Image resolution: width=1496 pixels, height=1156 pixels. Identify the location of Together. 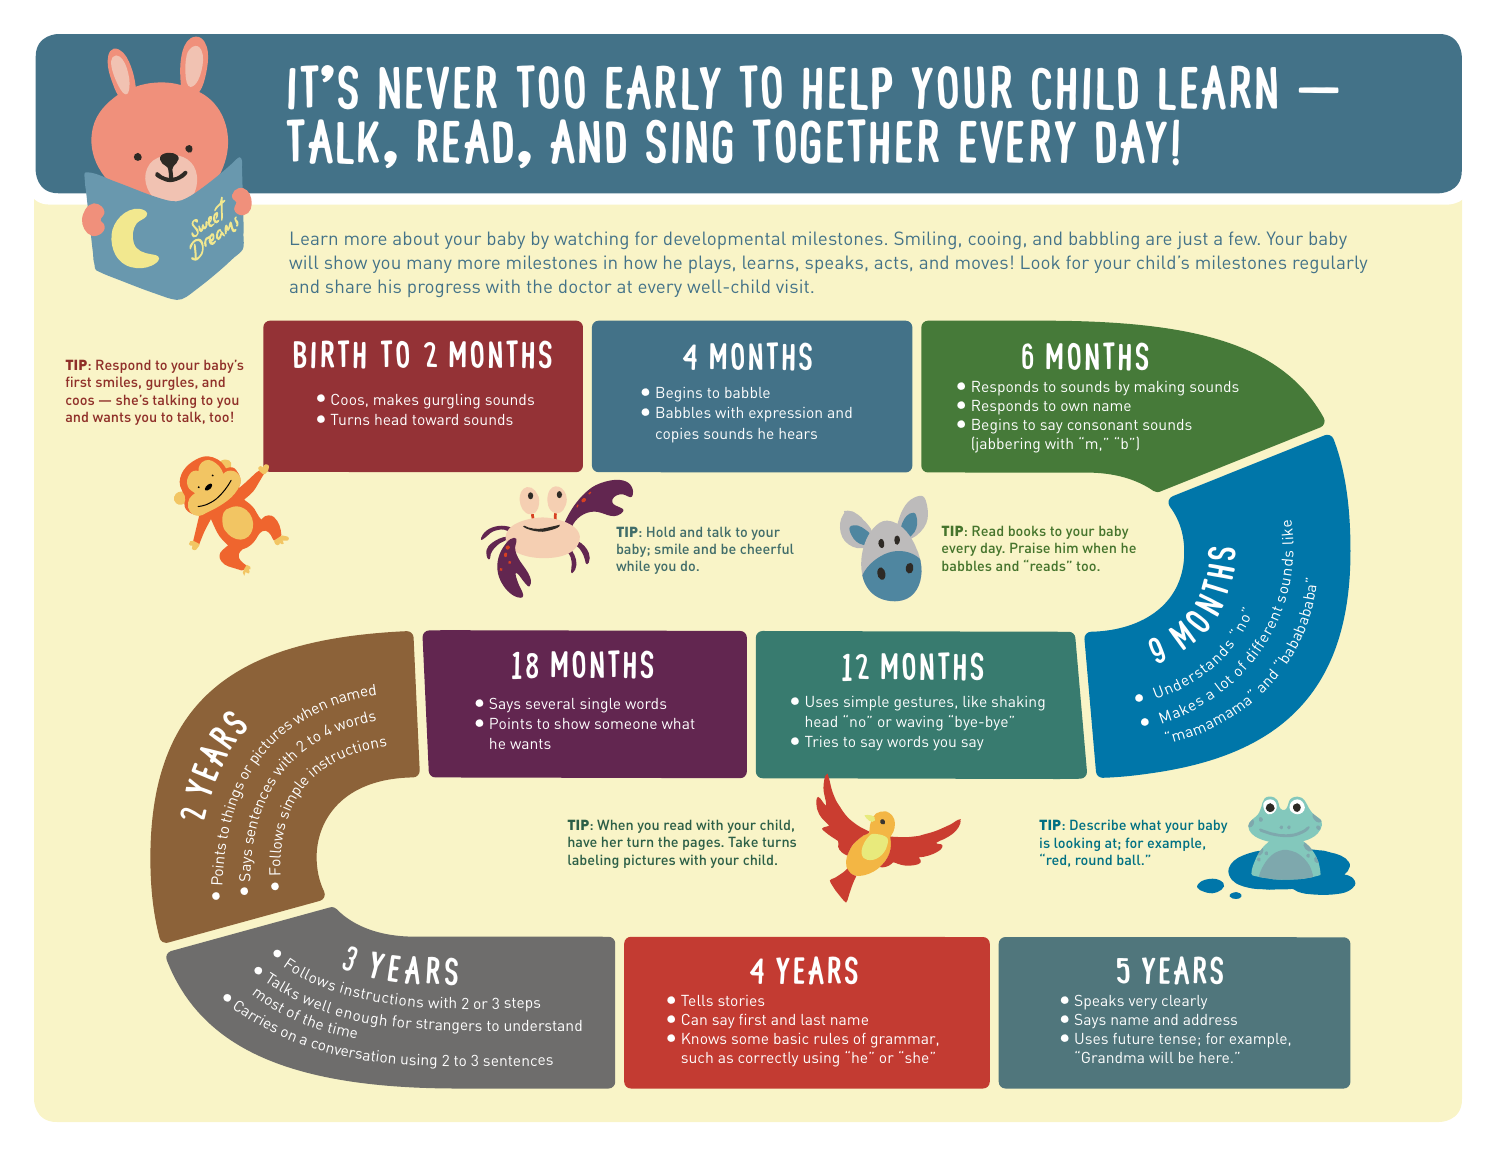
(846, 141).
